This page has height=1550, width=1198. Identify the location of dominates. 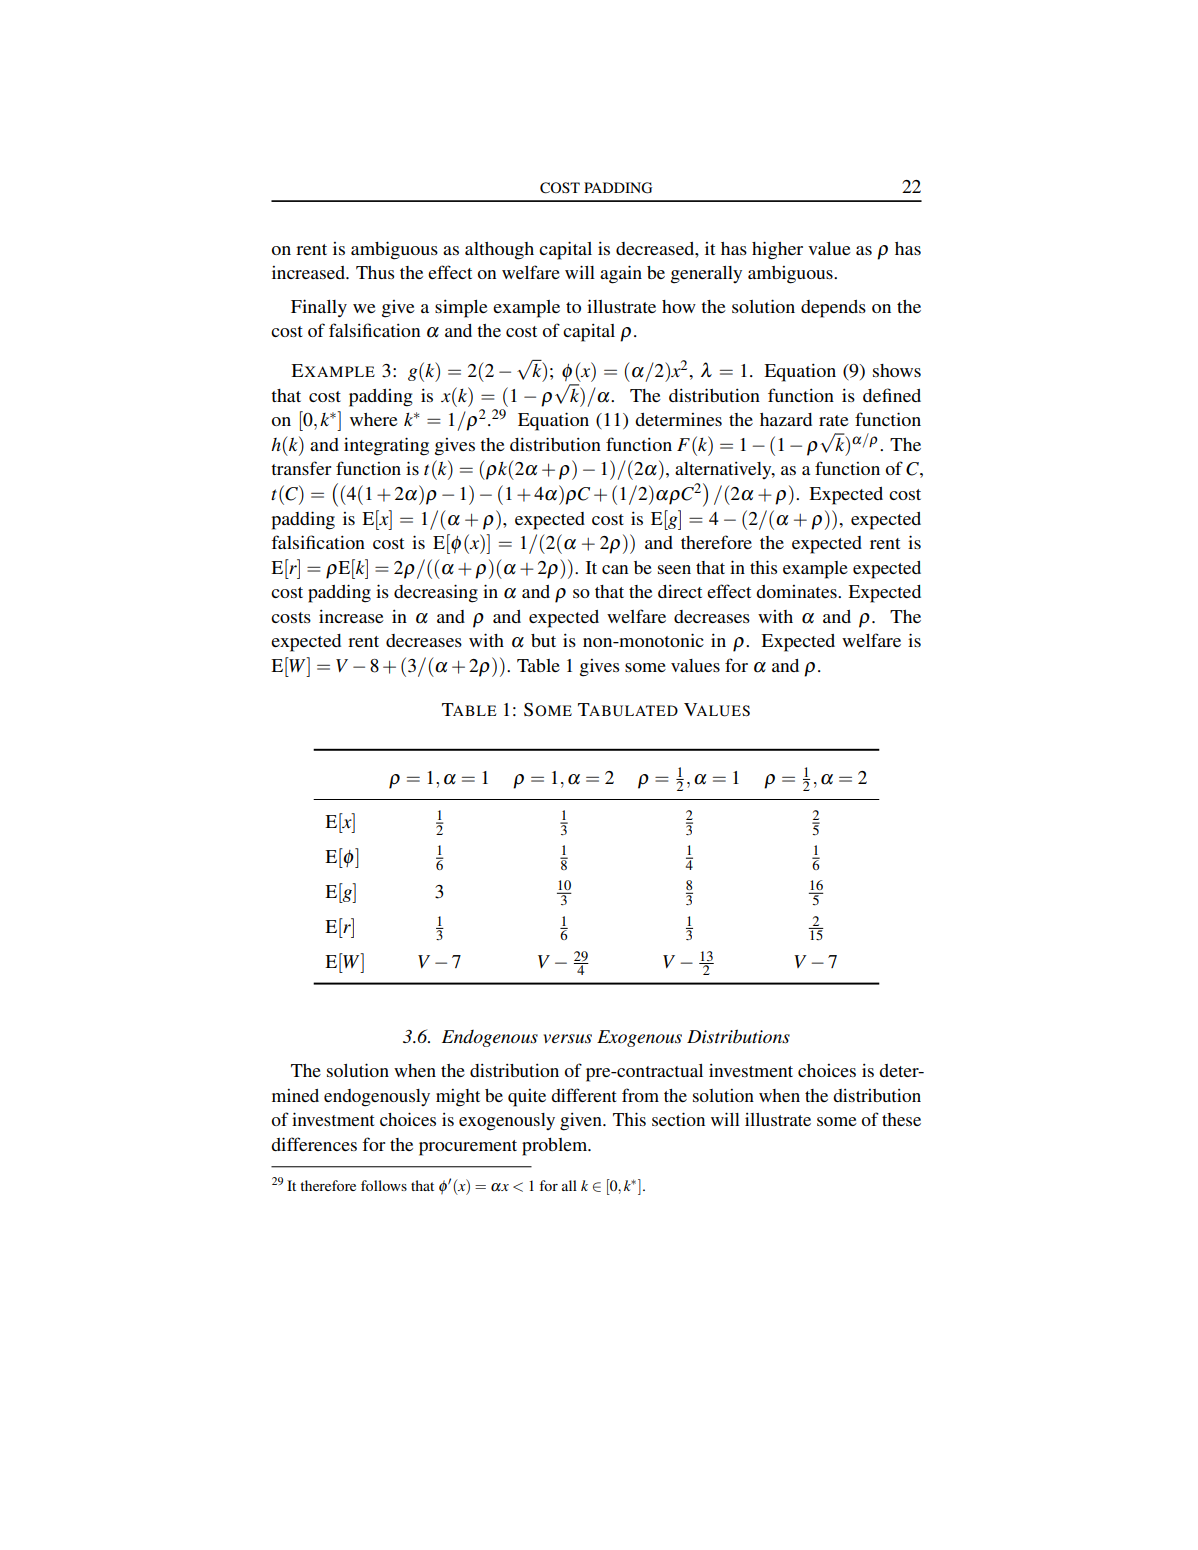
(797, 591).
